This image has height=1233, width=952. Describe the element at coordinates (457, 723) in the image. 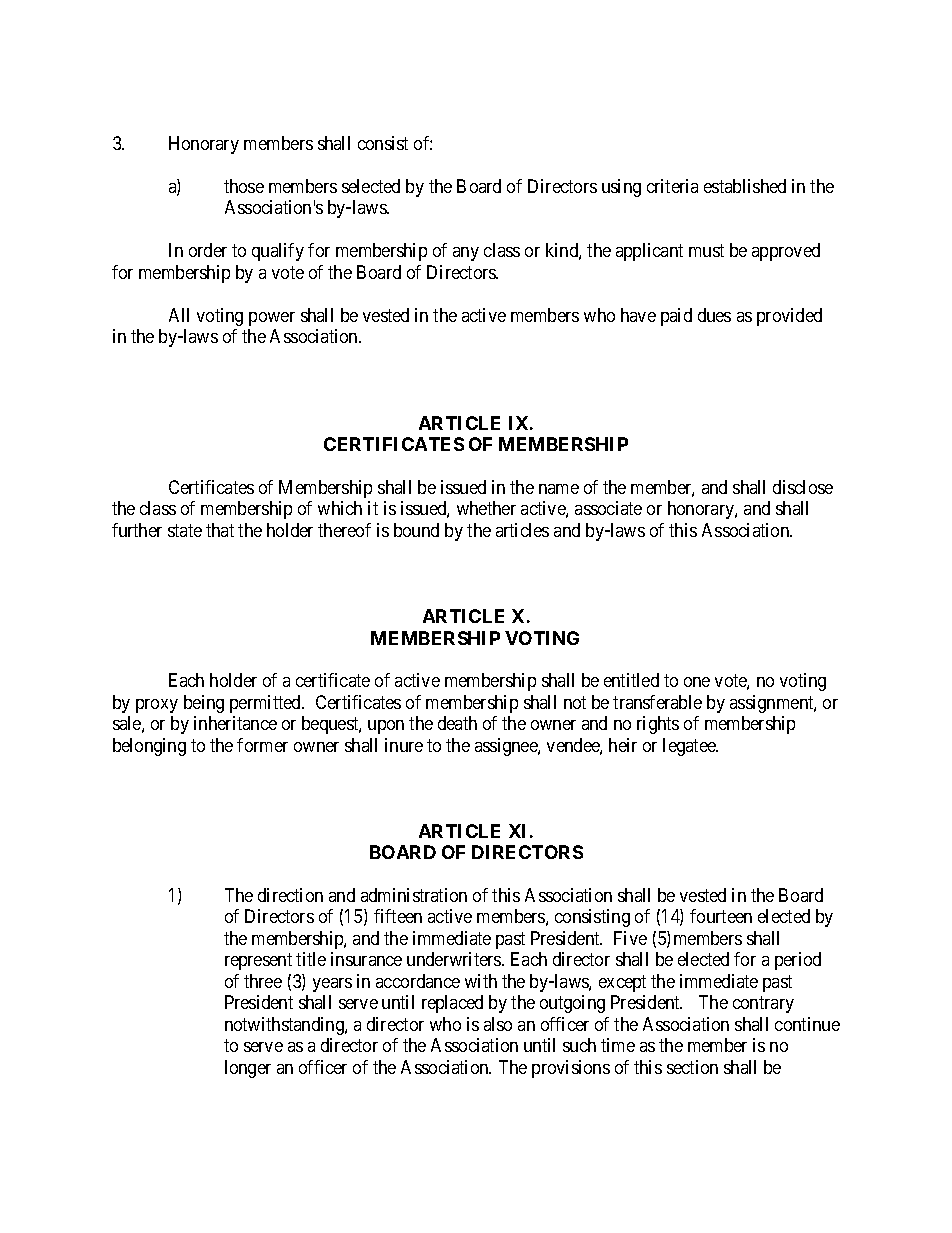

I see `death` at that location.
